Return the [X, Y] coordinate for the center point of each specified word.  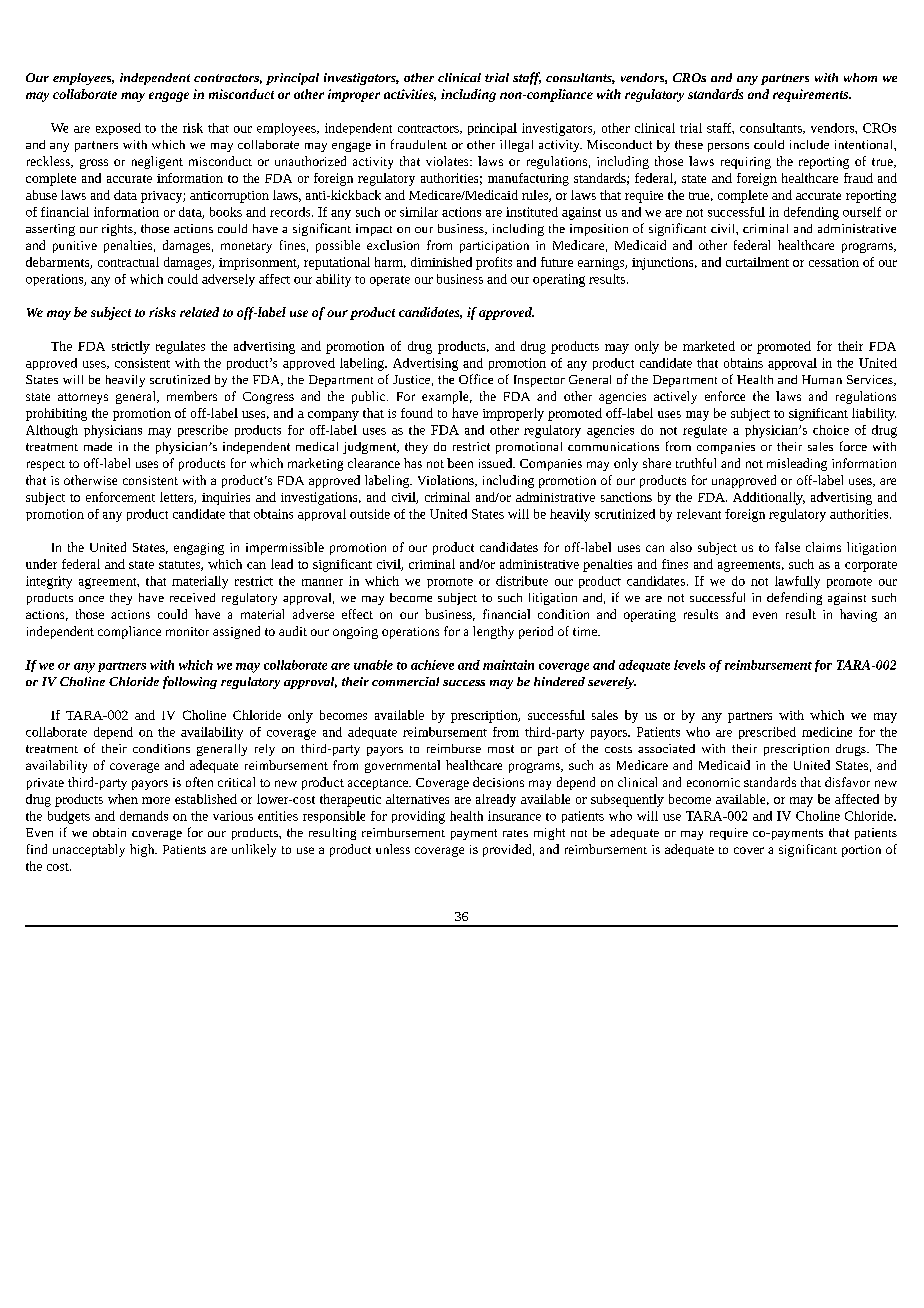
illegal [516, 146]
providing [418, 817]
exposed [118, 129]
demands [144, 816]
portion [861, 851]
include [809, 144]
